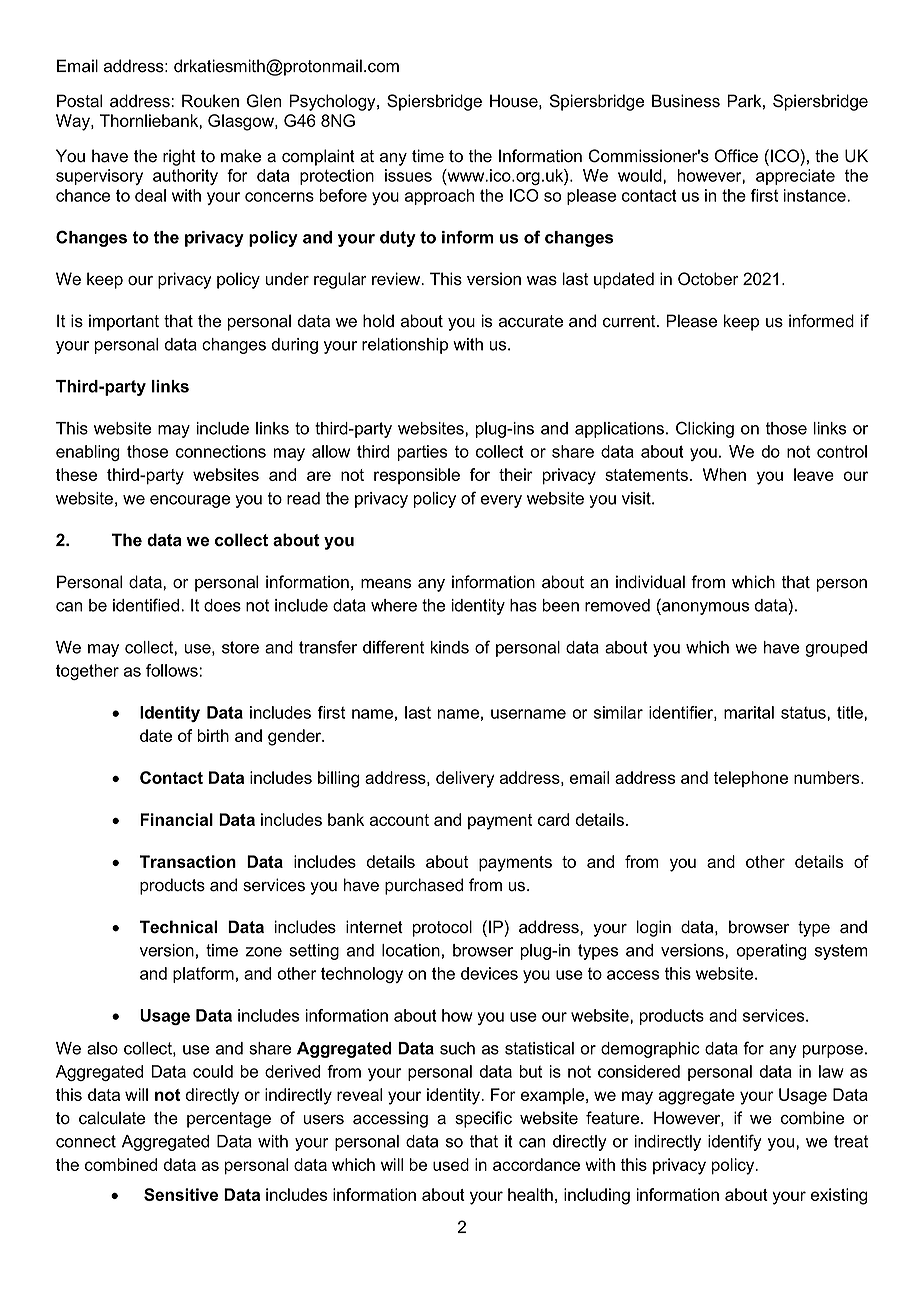 The height and width of the image is (1308, 924). What do you see at coordinates (771, 952) in the image?
I see `operating` at bounding box center [771, 952].
